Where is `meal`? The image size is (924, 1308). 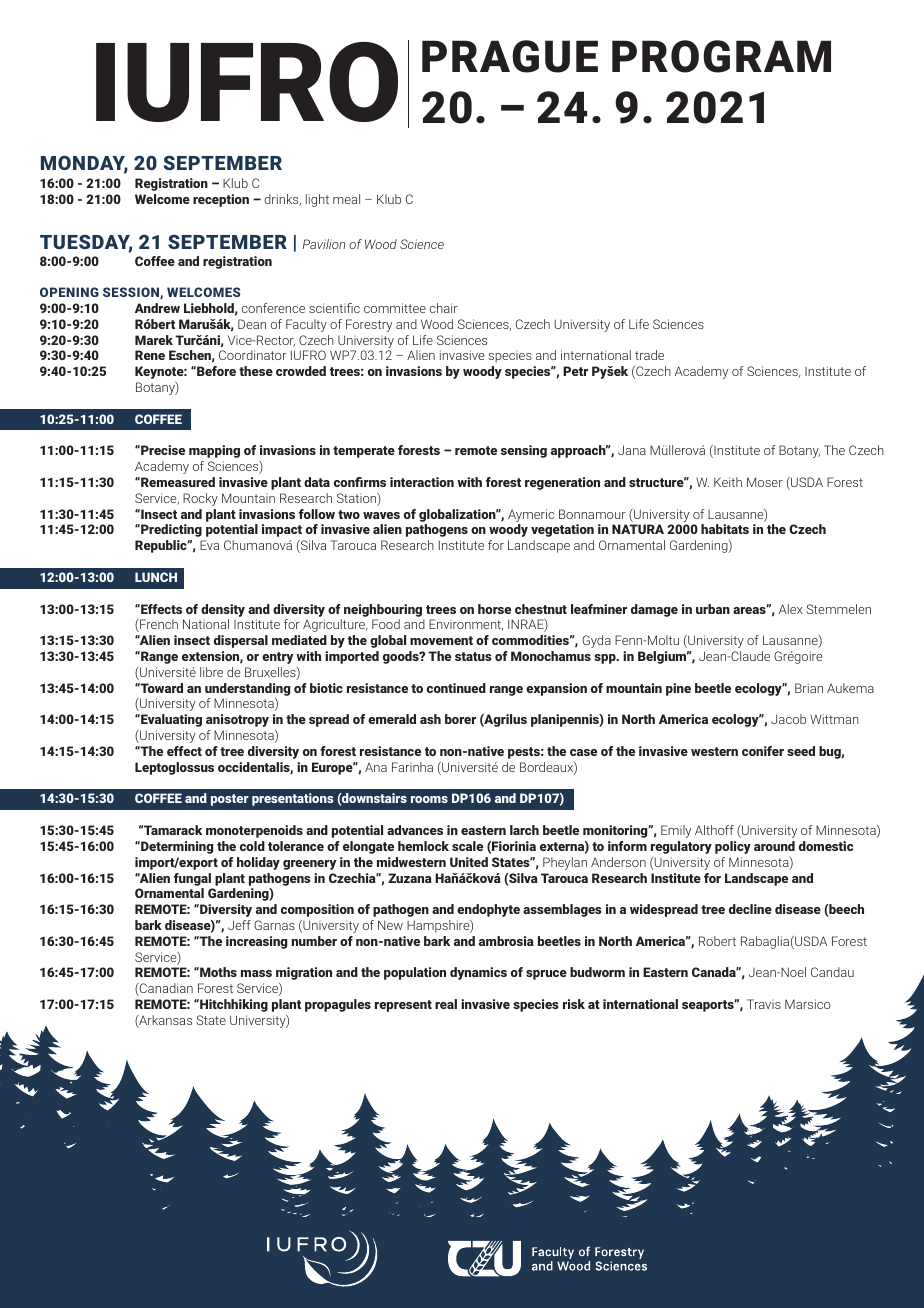
meal is located at coordinates (346, 199).
